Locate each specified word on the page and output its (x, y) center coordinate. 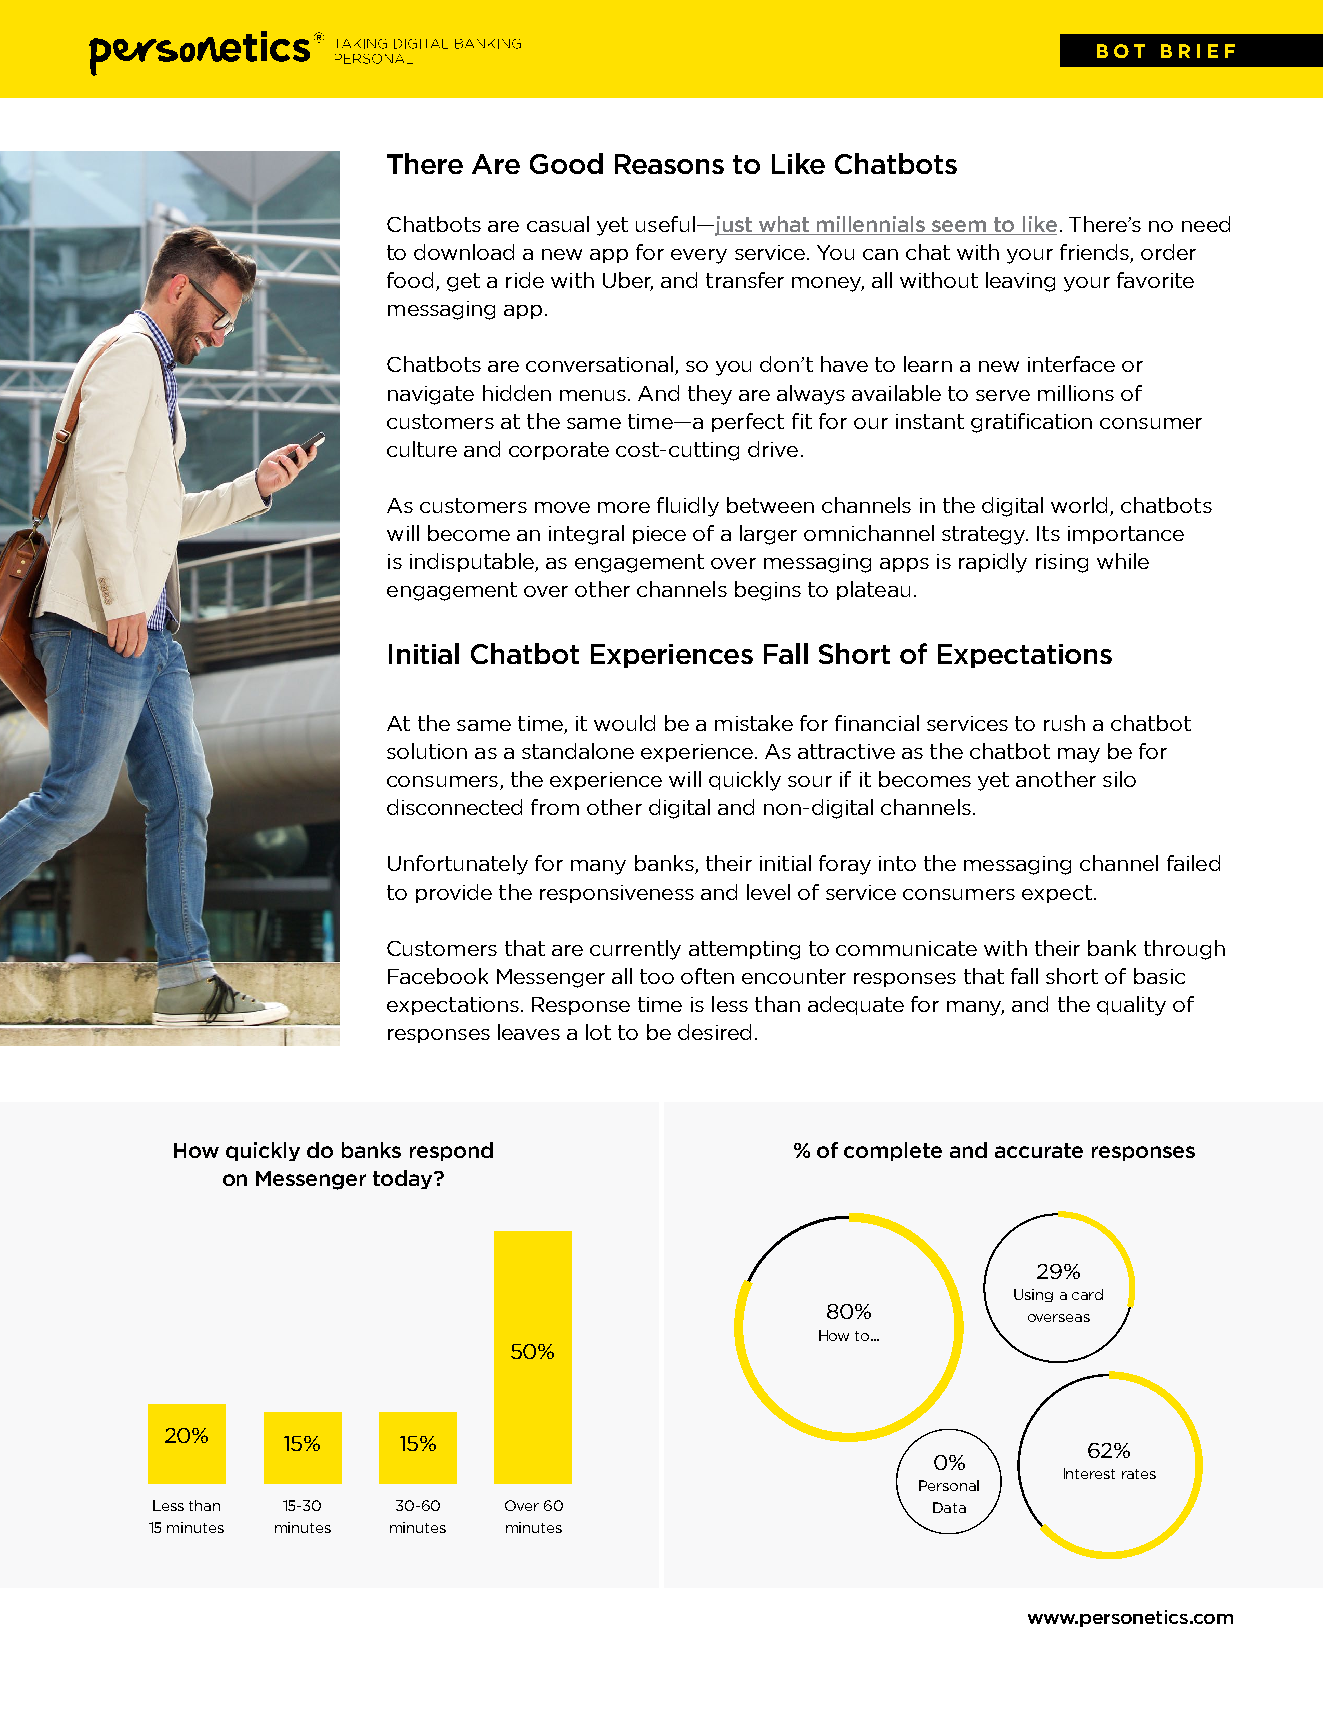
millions (1076, 393)
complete (893, 1151)
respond (451, 1151)
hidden (517, 393)
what (784, 225)
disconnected (454, 807)
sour (810, 781)
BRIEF (1198, 51)
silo (1119, 779)
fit (802, 421)
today (404, 1179)
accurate (1039, 1150)
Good (566, 163)
